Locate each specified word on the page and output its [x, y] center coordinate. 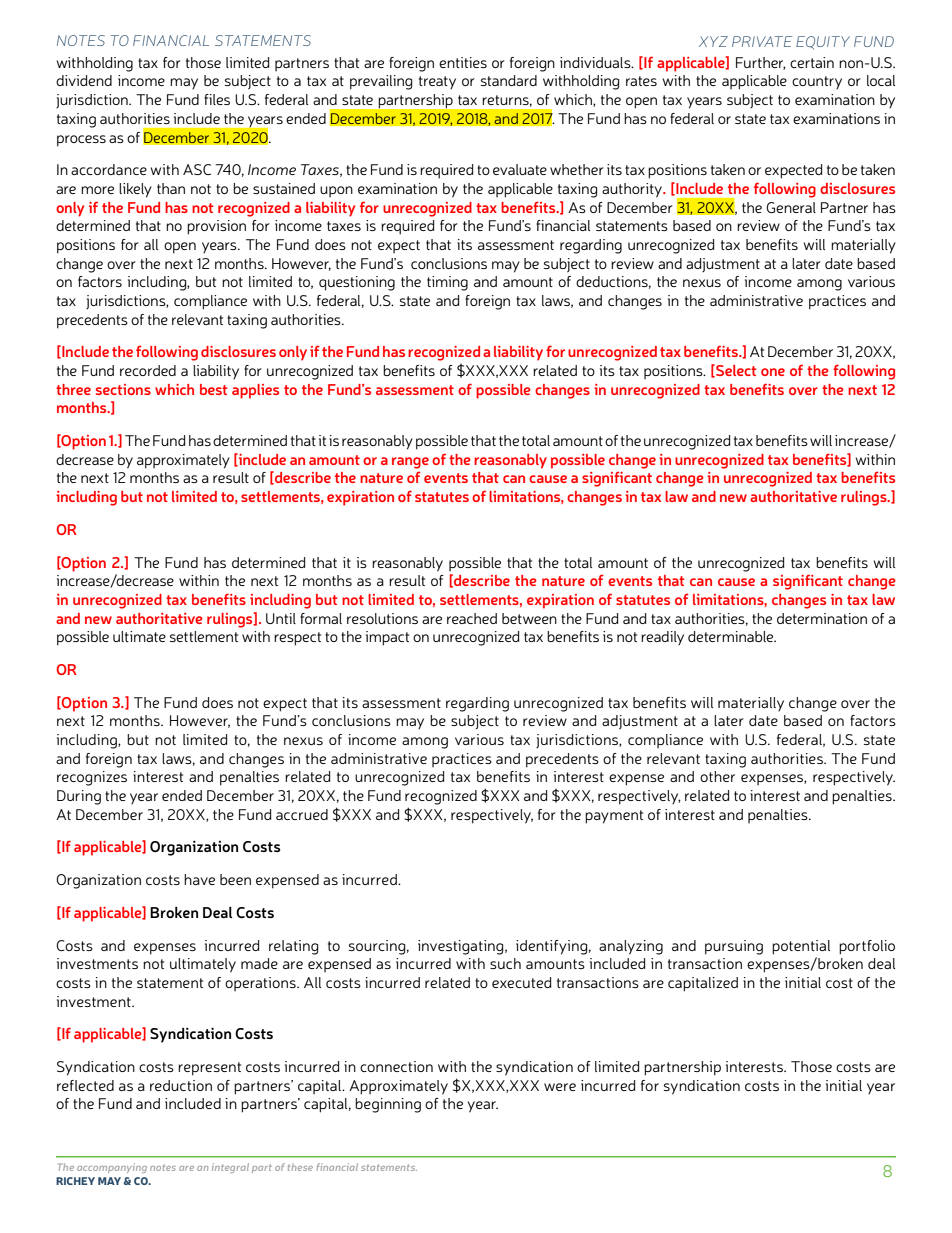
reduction [181, 1085]
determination [822, 618]
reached [472, 618]
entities [463, 62]
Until [281, 618]
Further [761, 63]
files [217, 99]
